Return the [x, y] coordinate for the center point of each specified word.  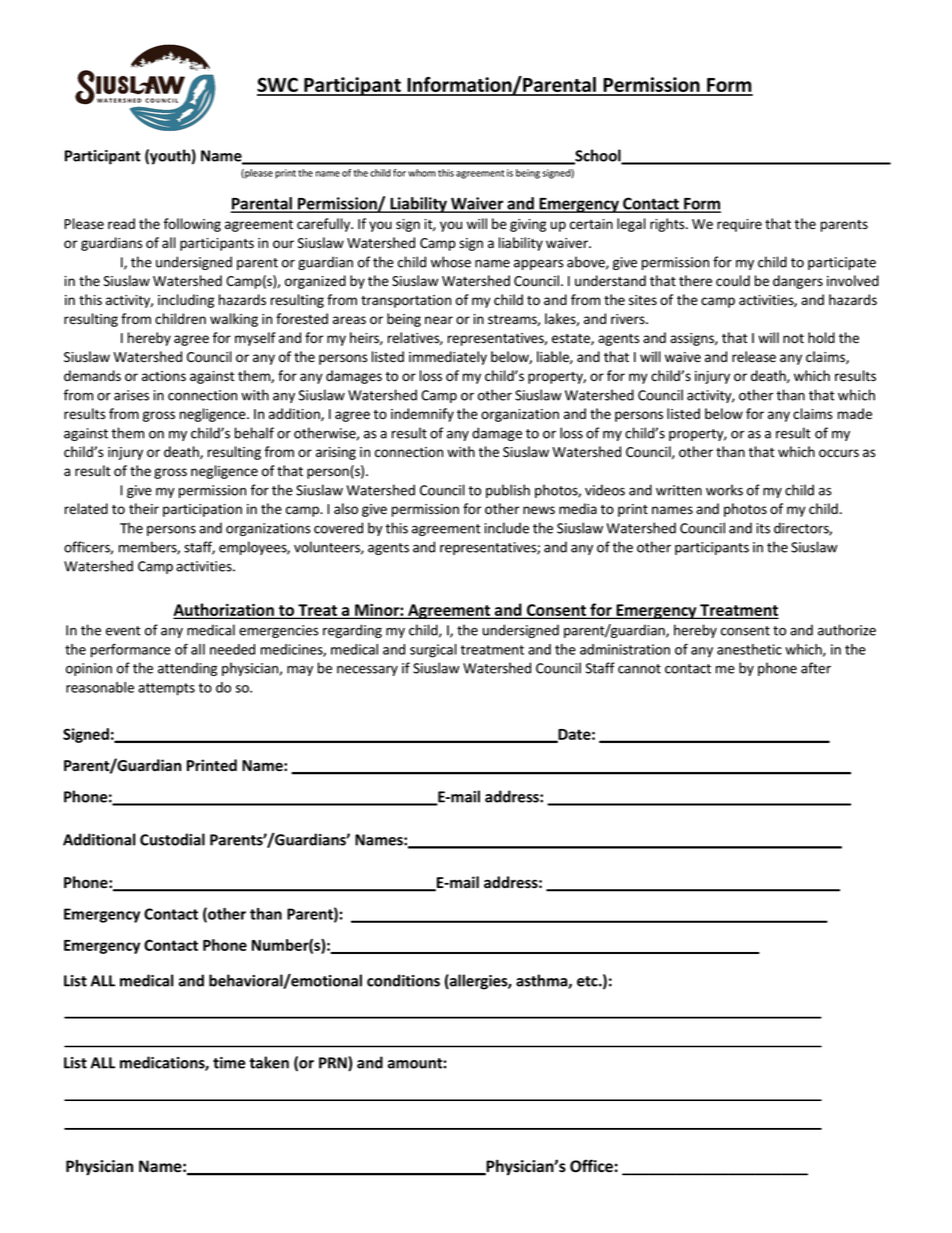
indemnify [422, 415]
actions [164, 376]
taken [269, 1062]
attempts [166, 689]
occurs [839, 453]
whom [422, 173]
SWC [278, 86]
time [229, 1063]
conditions [403, 980]
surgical [433, 651]
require [739, 225]
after [816, 668]
